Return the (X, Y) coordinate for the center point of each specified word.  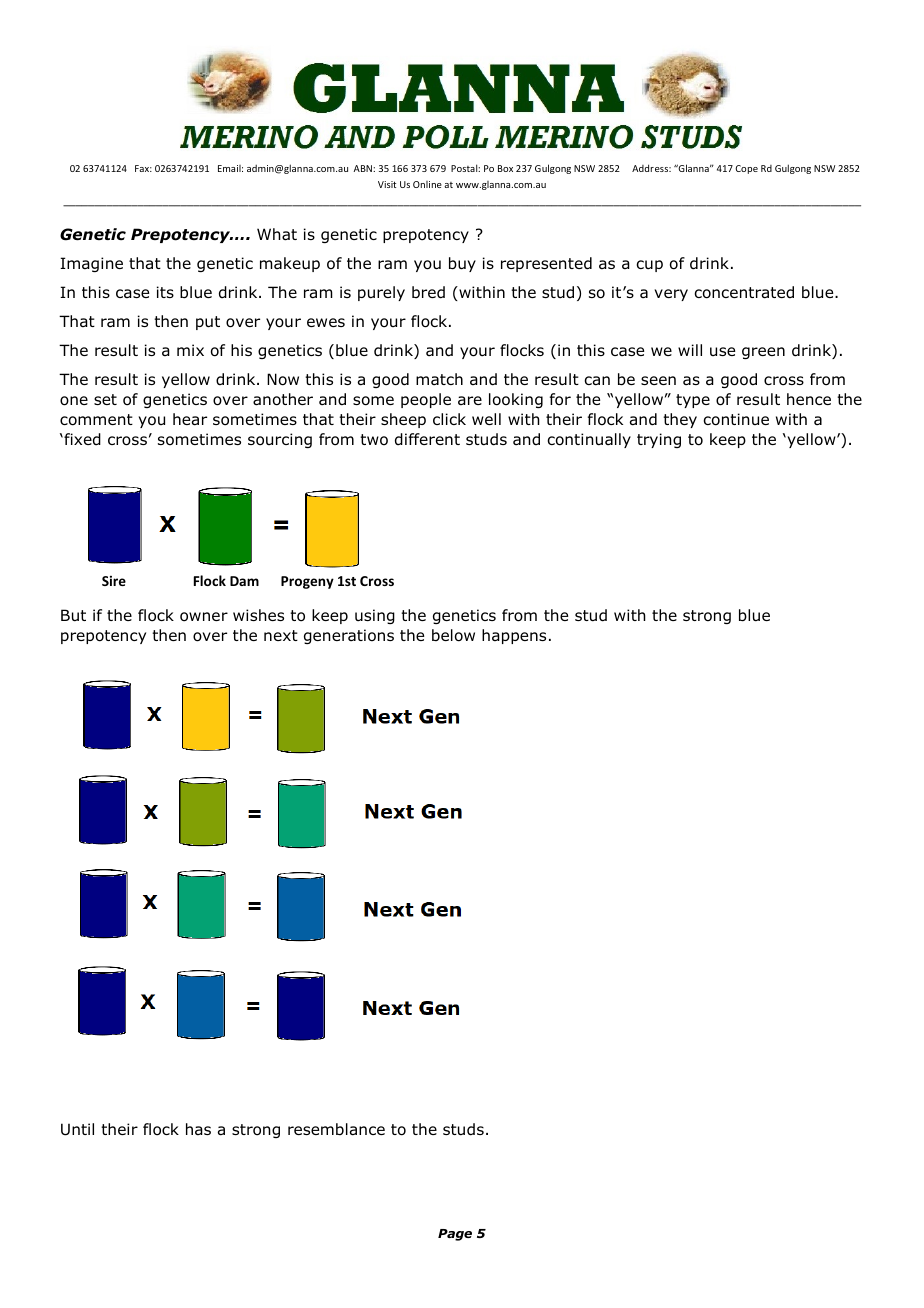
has (198, 1129)
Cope (746, 169)
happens (514, 636)
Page (455, 1235)
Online (427, 184)
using (375, 616)
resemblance (336, 1129)
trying (659, 440)
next (281, 635)
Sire (114, 581)
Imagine (91, 264)
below (453, 635)
